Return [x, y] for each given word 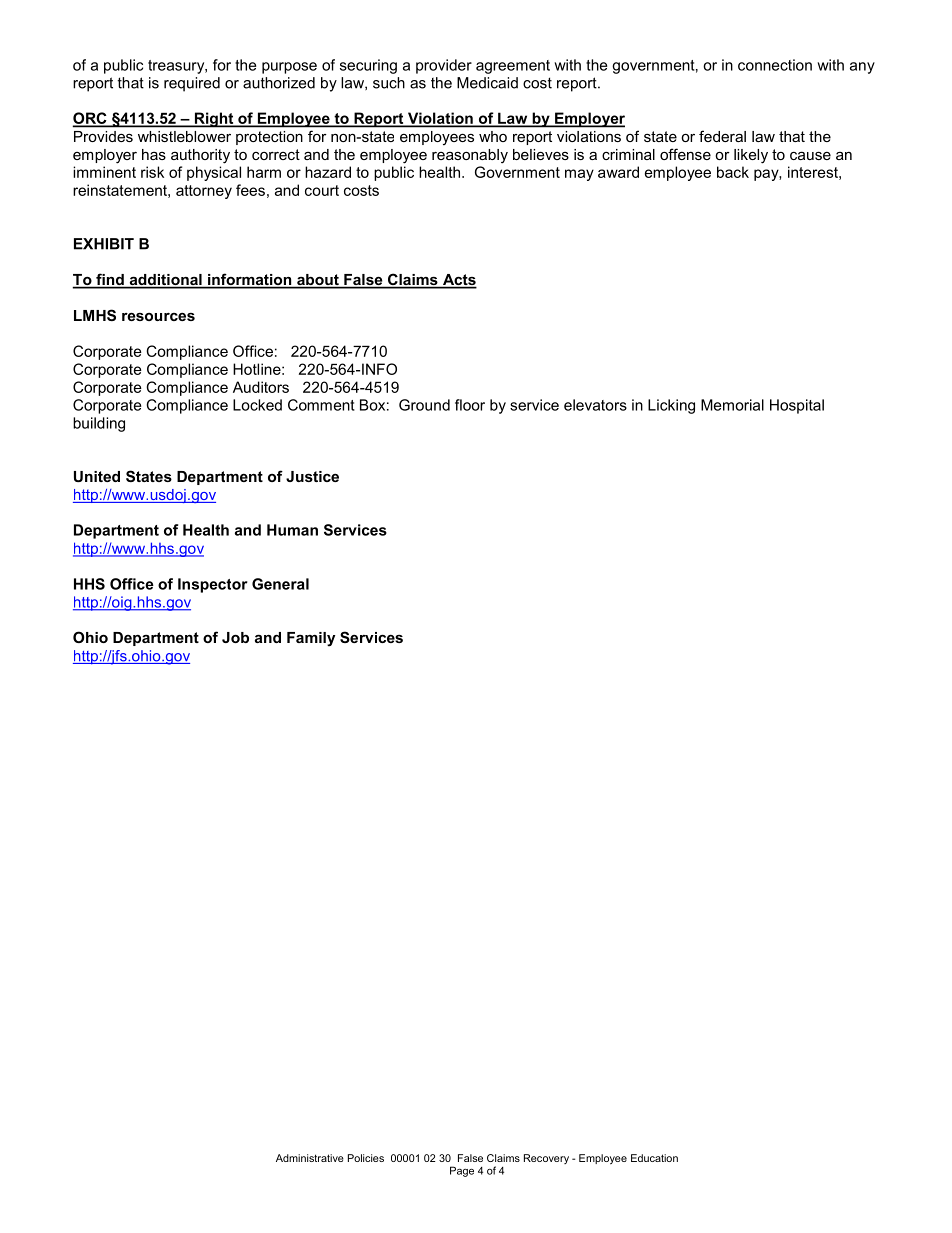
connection [775, 65]
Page [462, 1171]
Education [654, 1158]
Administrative [310, 1158]
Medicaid [487, 83]
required [192, 84]
